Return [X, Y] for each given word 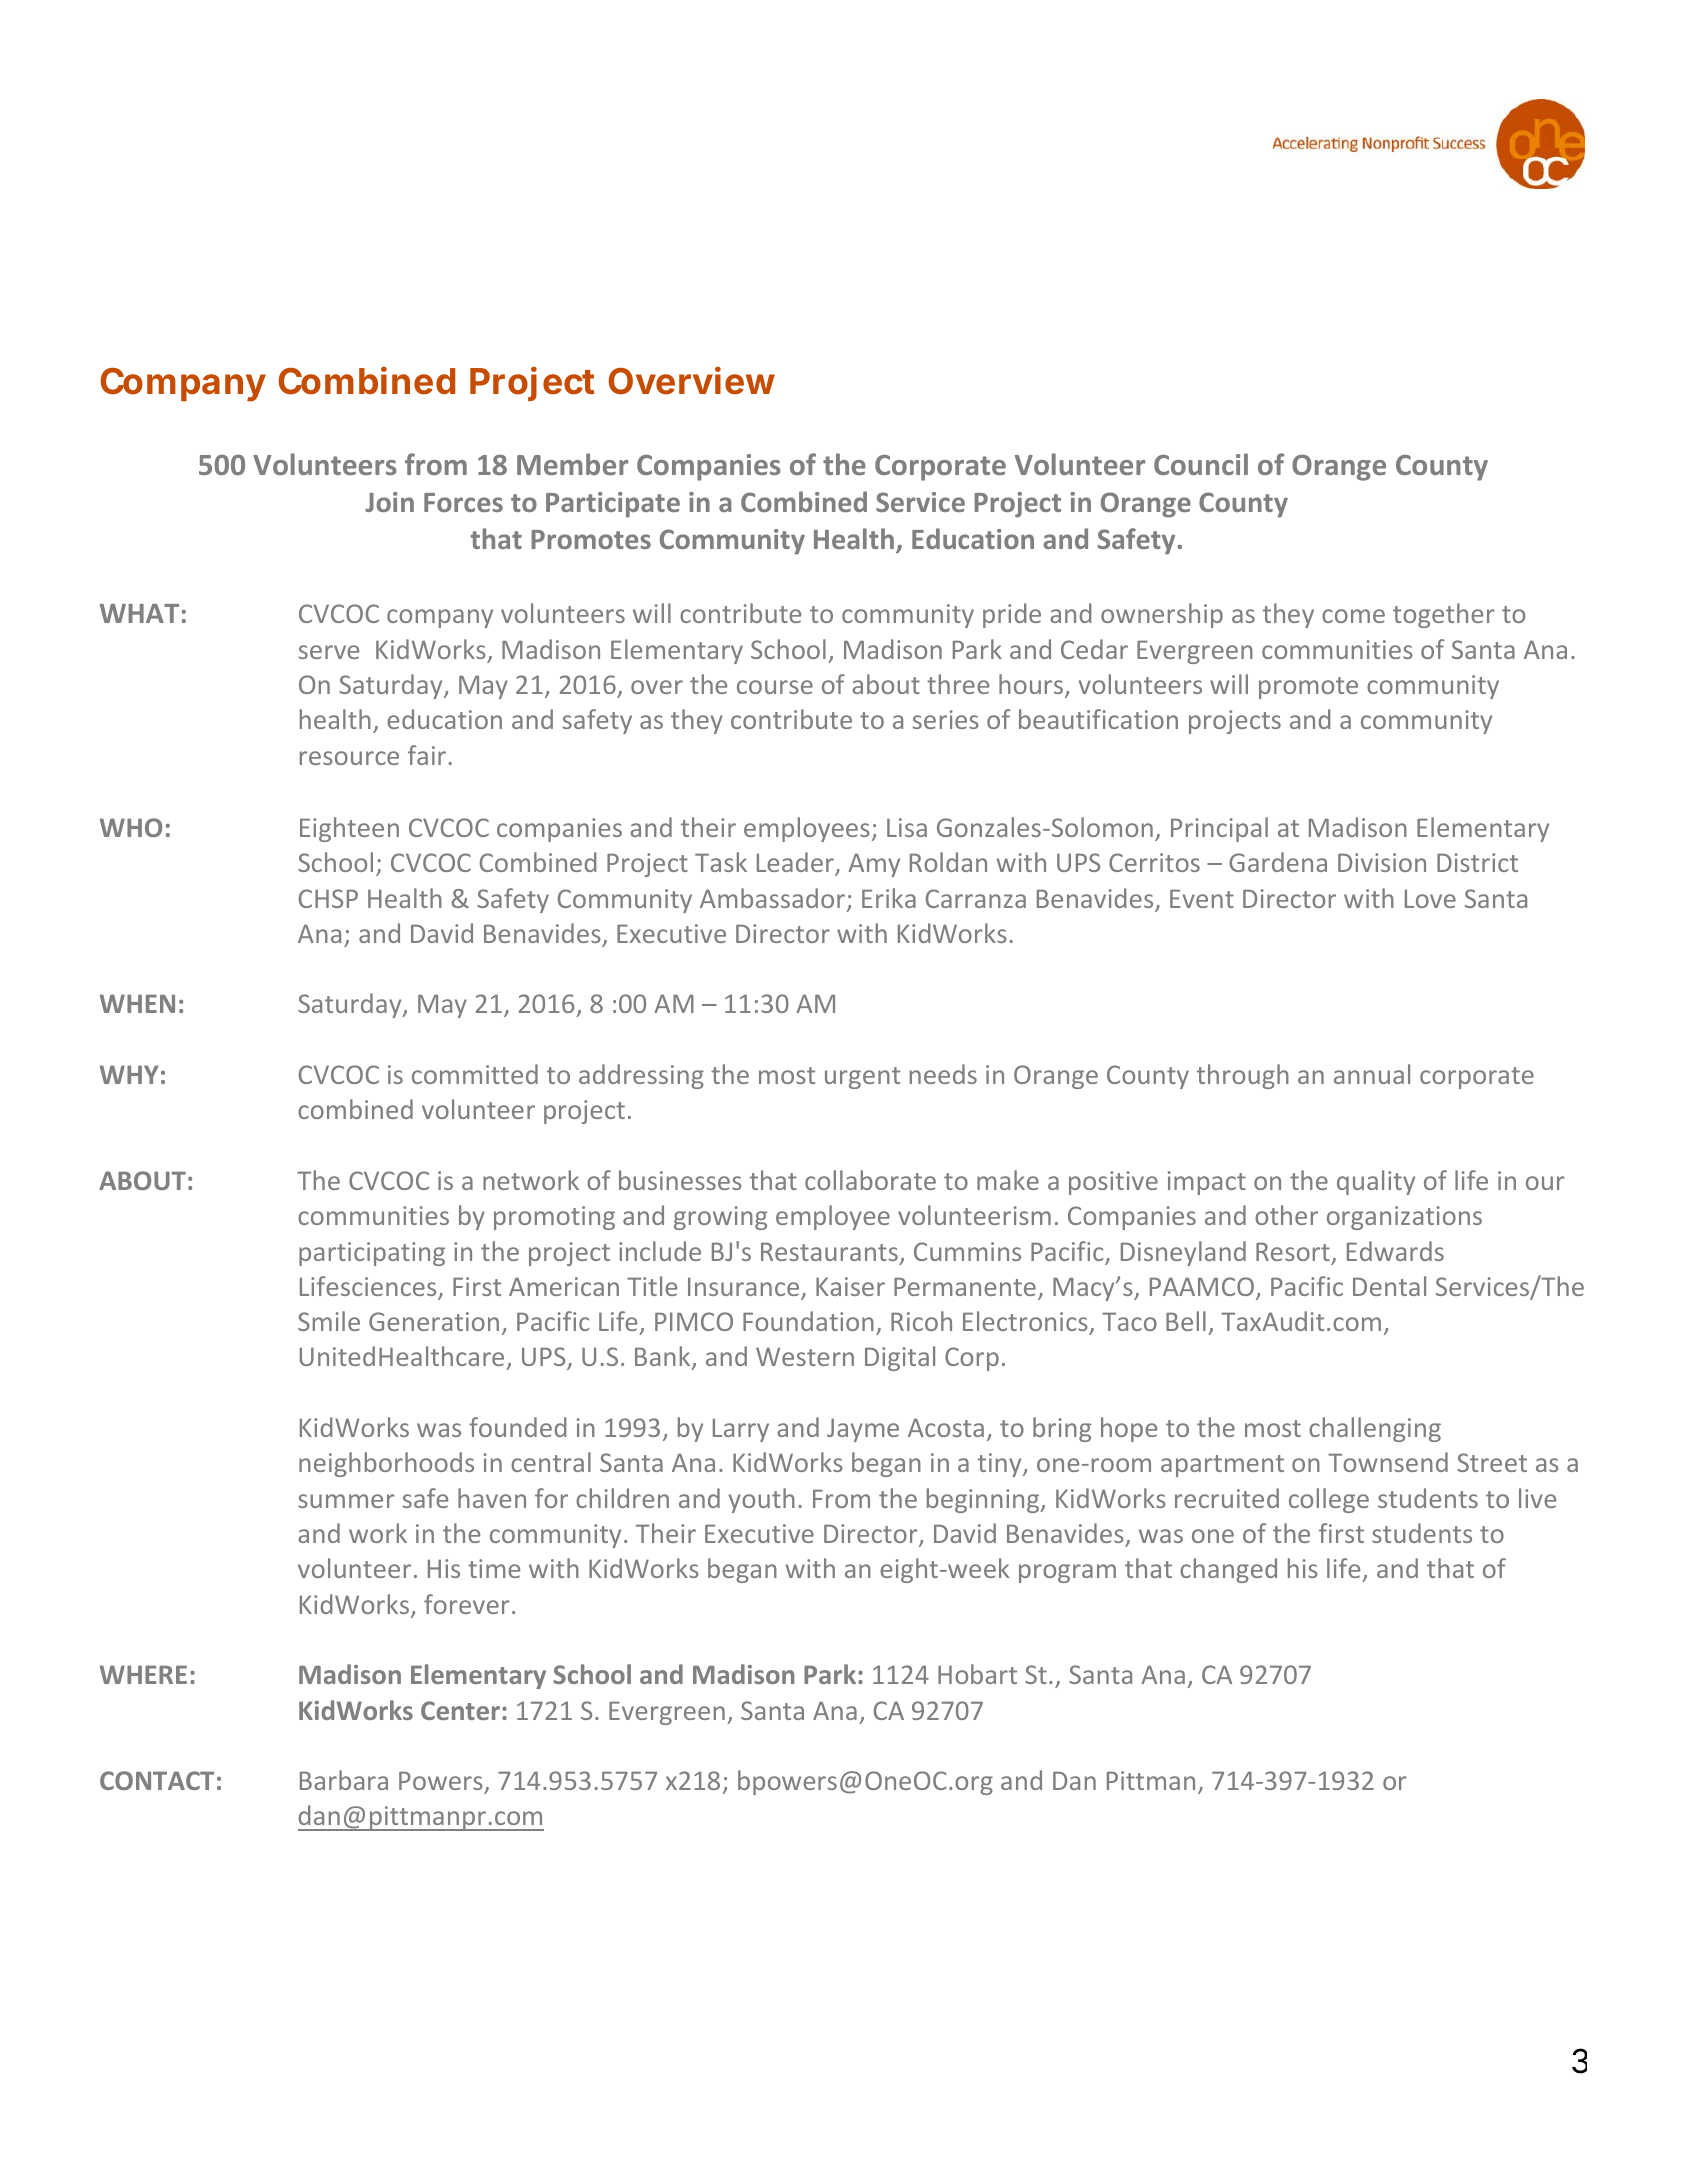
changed [1228, 1570]
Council [1201, 464]
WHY [129, 1074]
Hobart [977, 1674]
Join [389, 502]
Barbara [344, 1780]
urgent [862, 1078]
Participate [613, 504]
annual [1372, 1074]
